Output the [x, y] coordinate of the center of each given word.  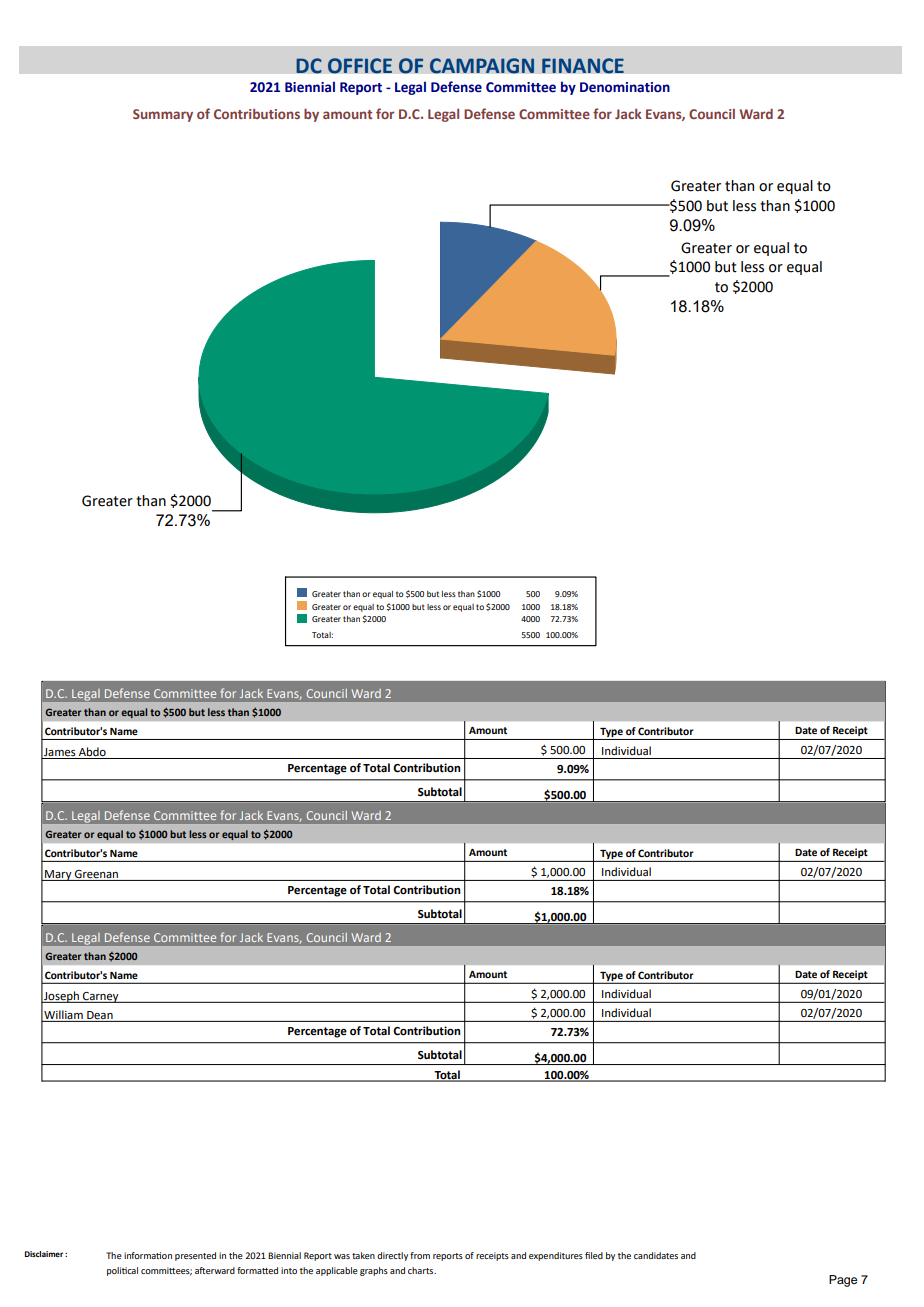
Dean [100, 1015]
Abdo [92, 752]
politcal [122, 1271]
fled [594, 1255]
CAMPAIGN [482, 66]
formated [257, 1270]
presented [195, 1256]
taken [363, 1255]
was [342, 1256]
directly [392, 1256]
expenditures [556, 1256]
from [420, 1255]
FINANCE [583, 66]
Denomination [625, 87]
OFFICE [360, 66]
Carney [101, 997]
